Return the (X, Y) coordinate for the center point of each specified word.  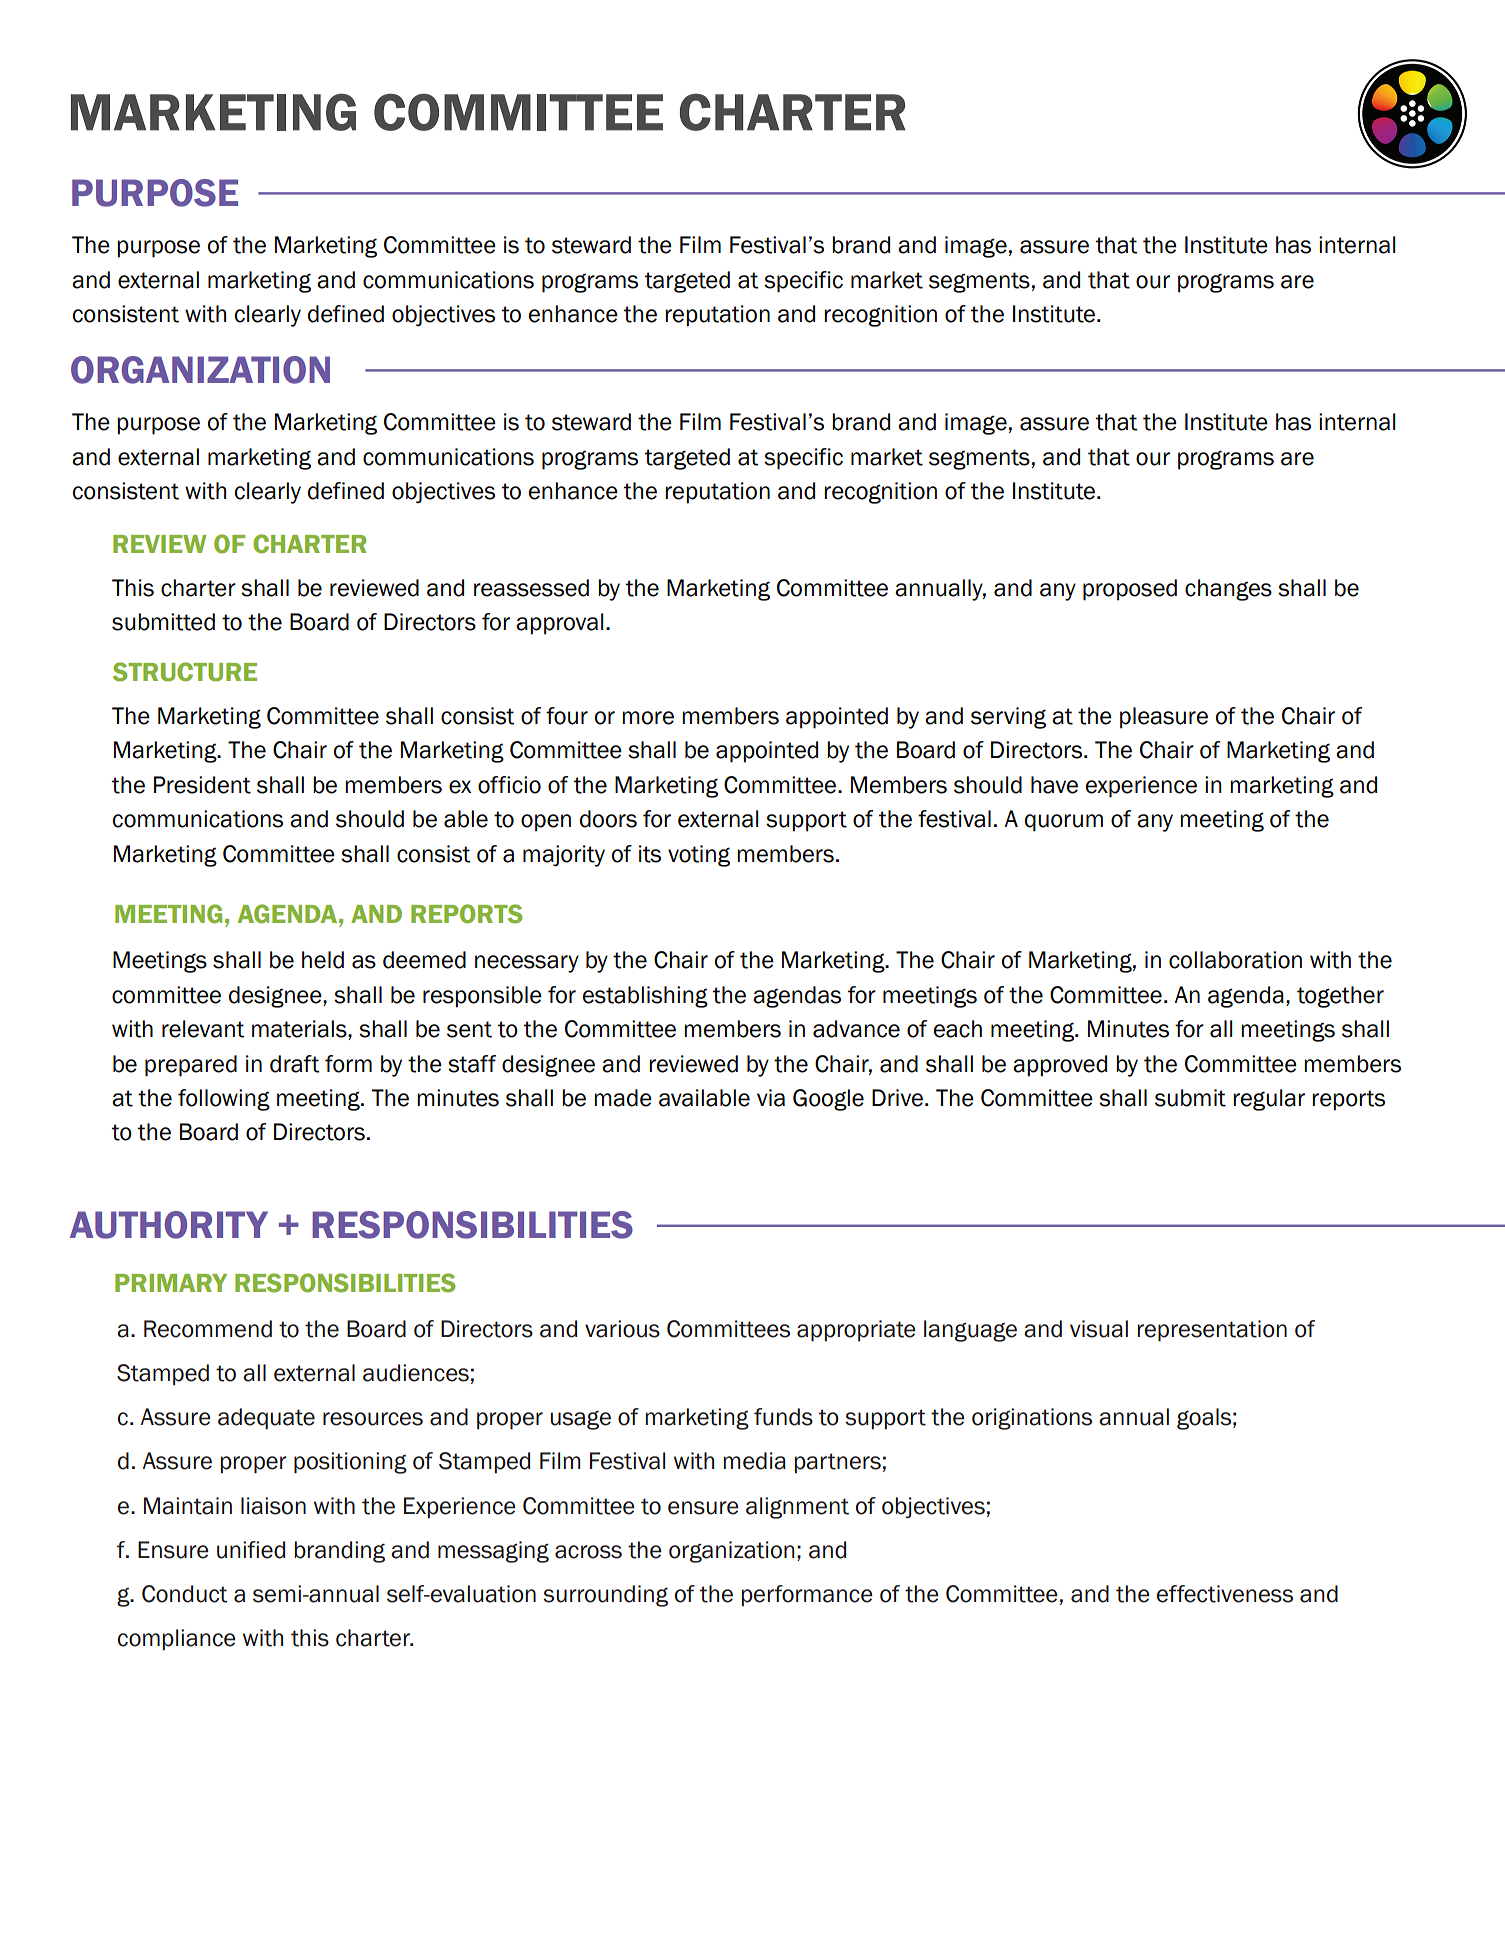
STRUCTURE (185, 672)
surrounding (605, 1596)
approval (560, 624)
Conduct (184, 1594)
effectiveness (1225, 1594)
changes (1228, 590)
